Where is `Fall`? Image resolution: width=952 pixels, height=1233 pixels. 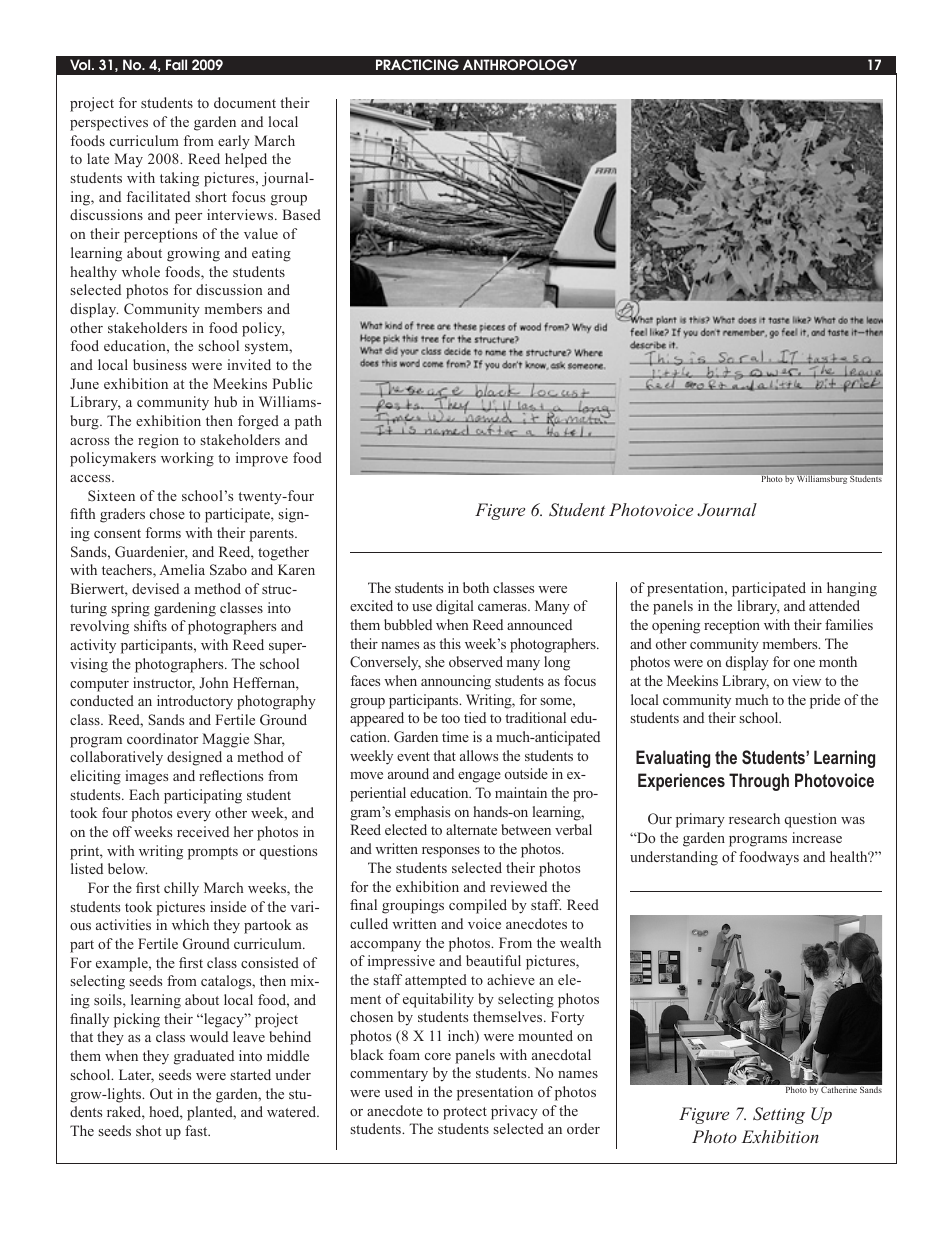
Fall is located at coordinates (176, 64).
